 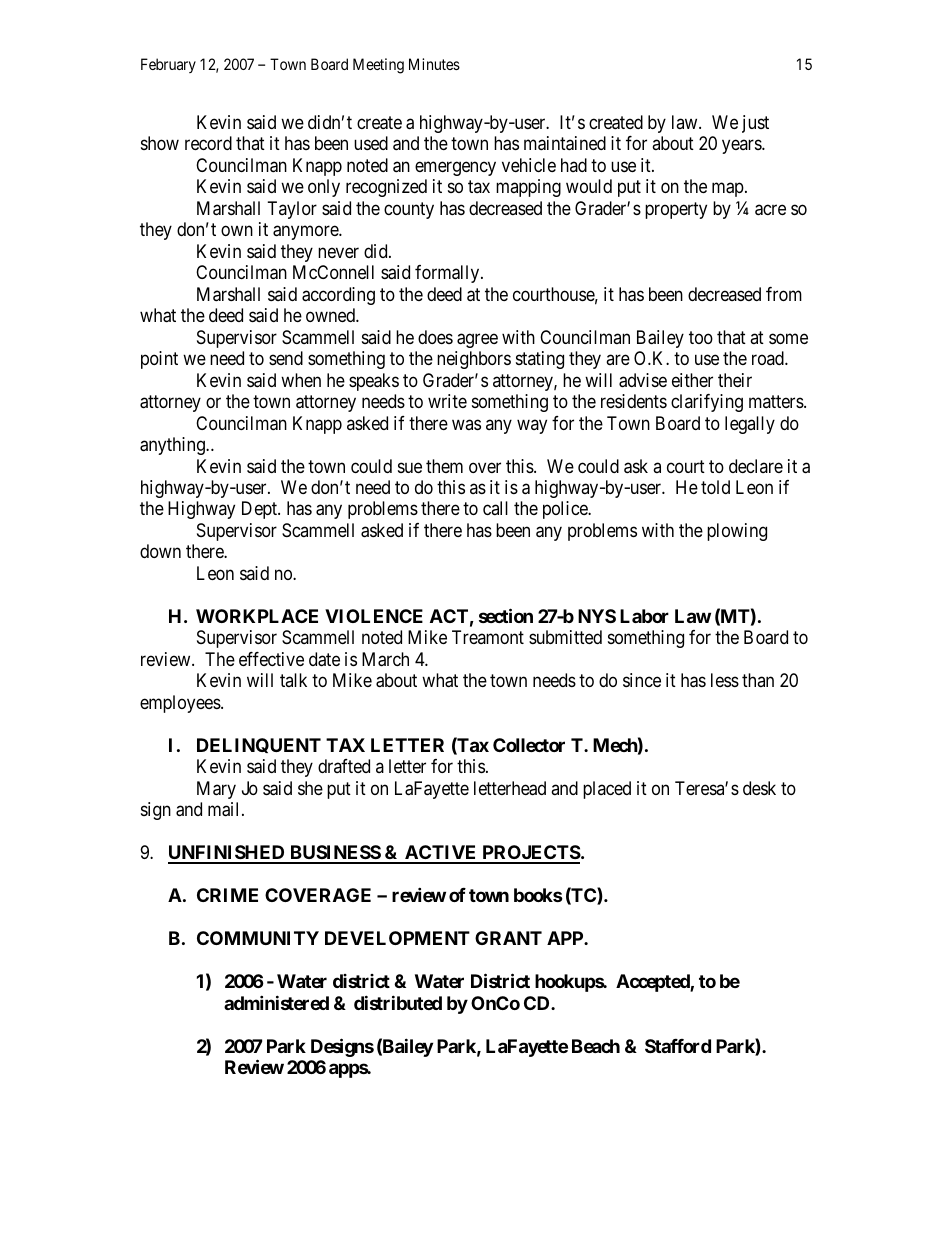 I want to click on just, so click(x=755, y=124).
